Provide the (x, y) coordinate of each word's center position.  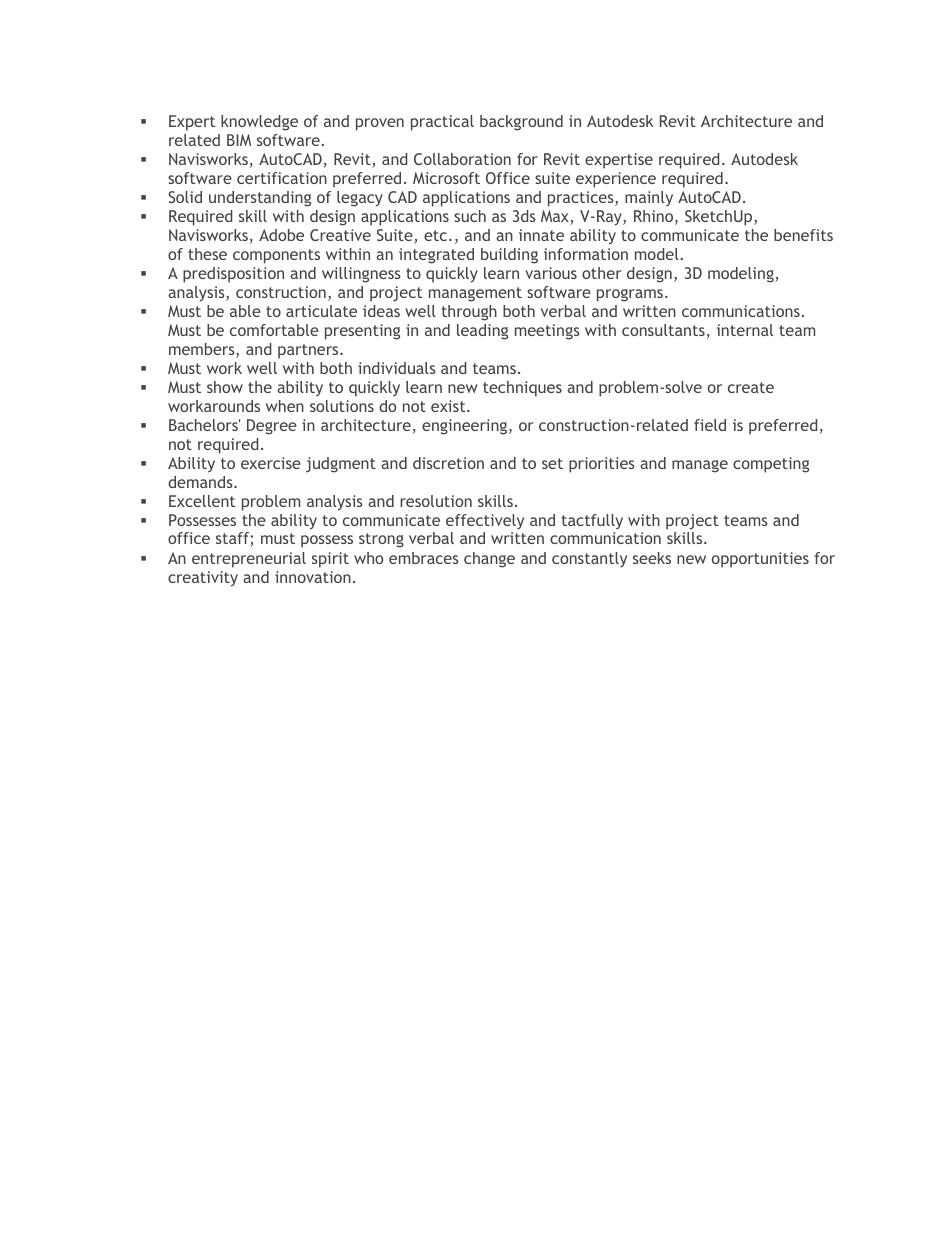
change (489, 560)
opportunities (760, 560)
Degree (272, 427)
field (710, 425)
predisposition (233, 275)
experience (616, 180)
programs (631, 295)
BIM (239, 140)
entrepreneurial (249, 560)
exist (449, 406)
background (521, 123)
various (551, 273)
